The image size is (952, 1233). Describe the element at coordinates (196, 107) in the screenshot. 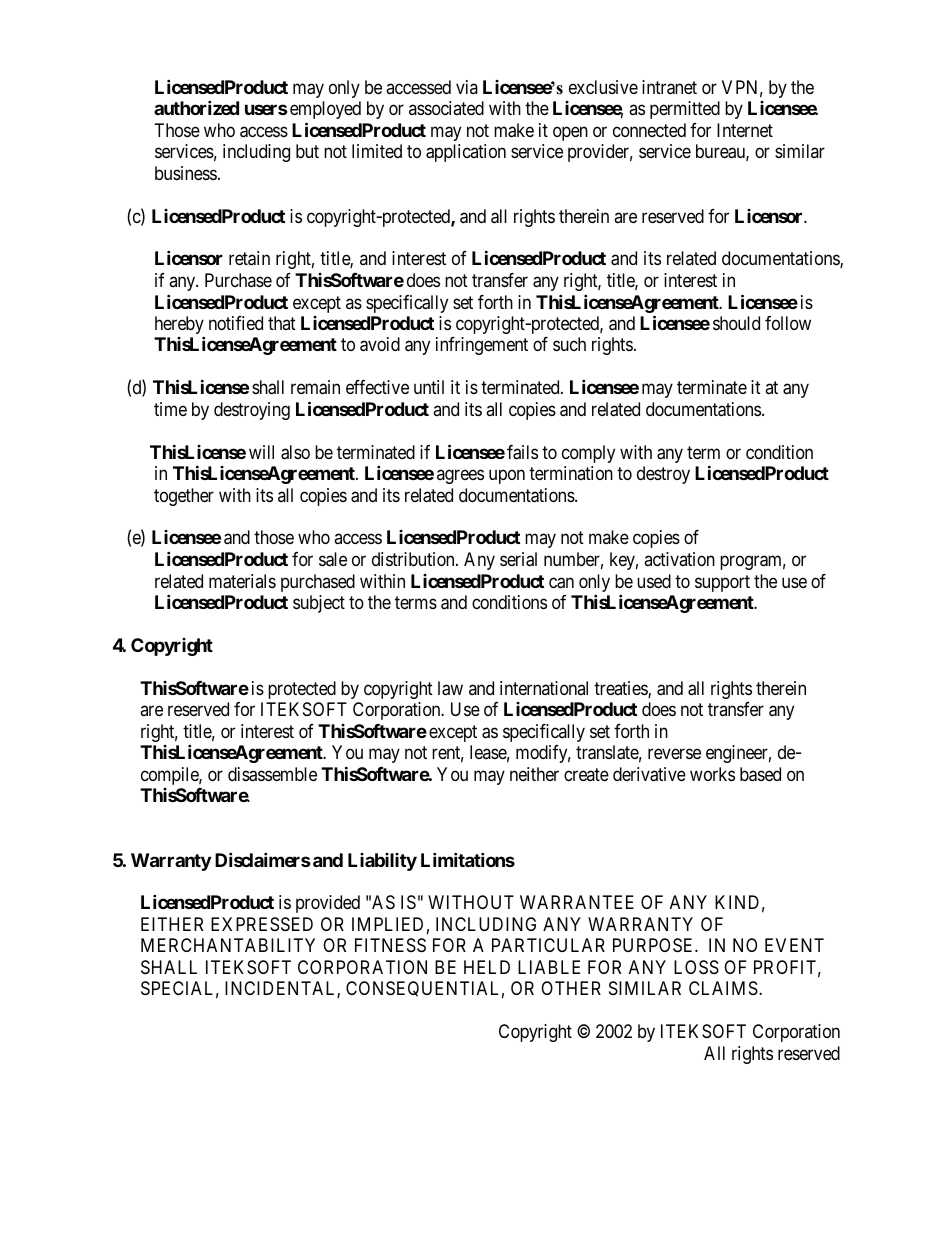

I see `authorized` at that location.
